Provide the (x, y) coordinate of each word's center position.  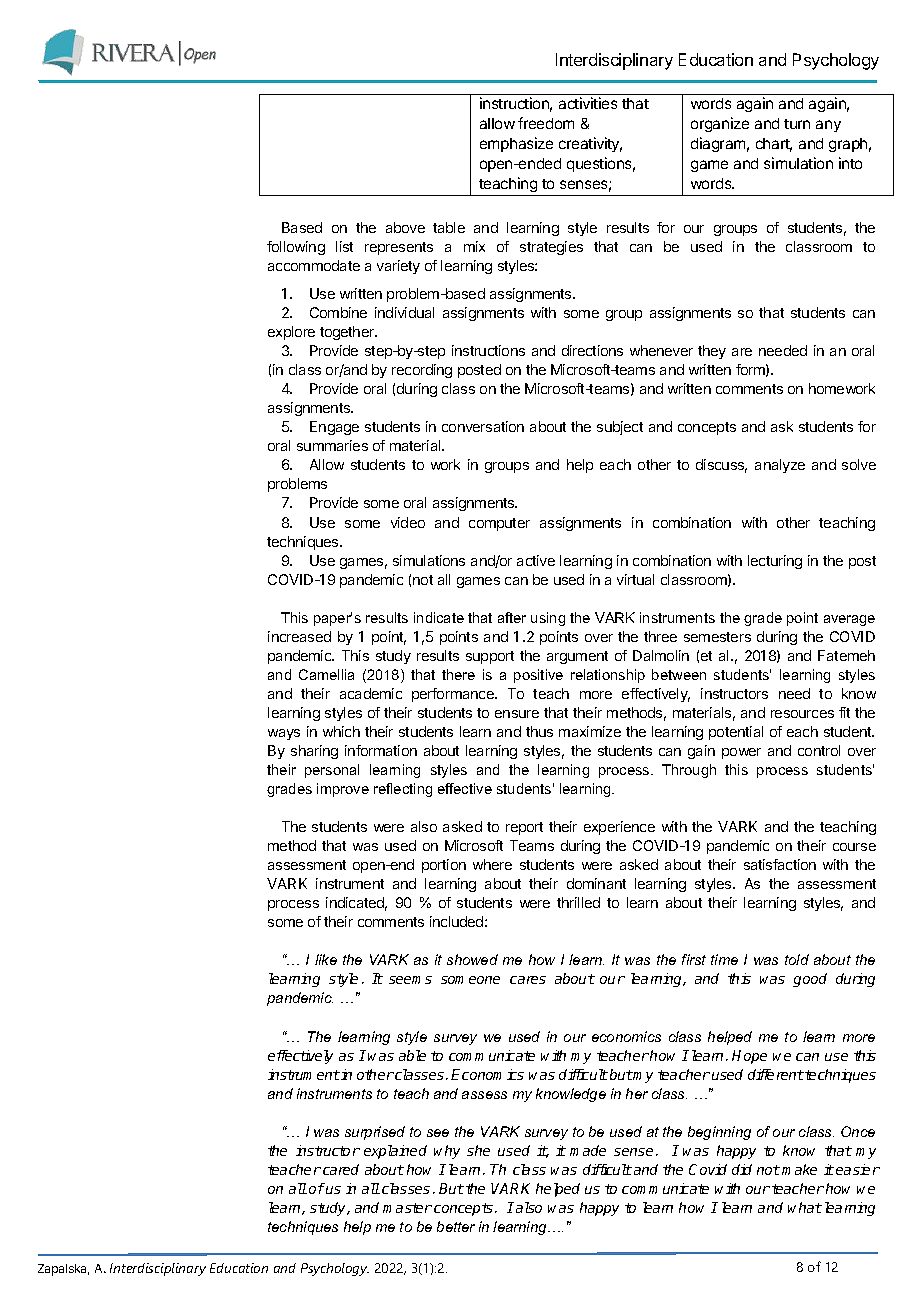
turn (797, 124)
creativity (590, 144)
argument (577, 657)
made (588, 1150)
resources (802, 714)
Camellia (326, 674)
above (405, 227)
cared (341, 1169)
